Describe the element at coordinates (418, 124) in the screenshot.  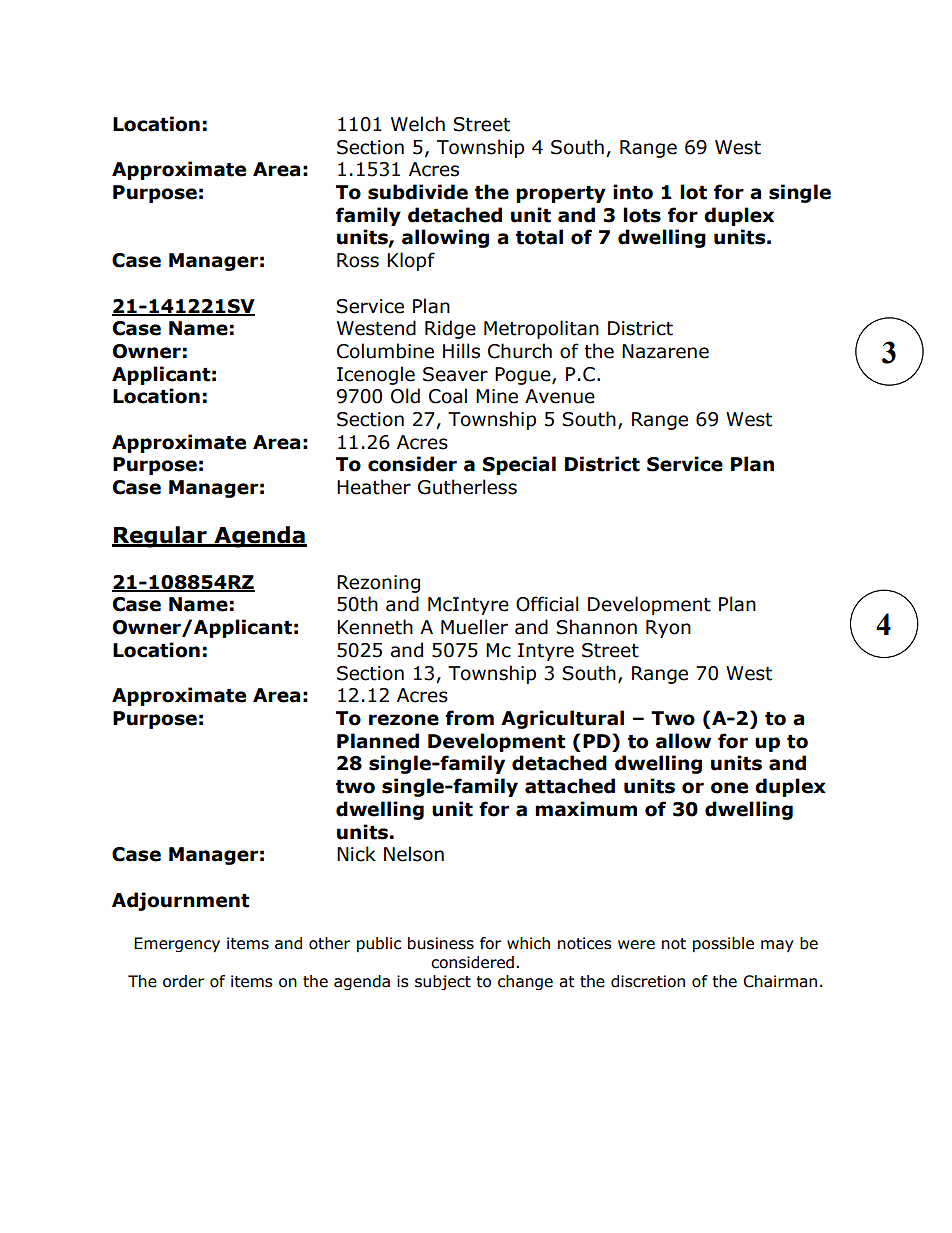
I see `Welch` at that location.
